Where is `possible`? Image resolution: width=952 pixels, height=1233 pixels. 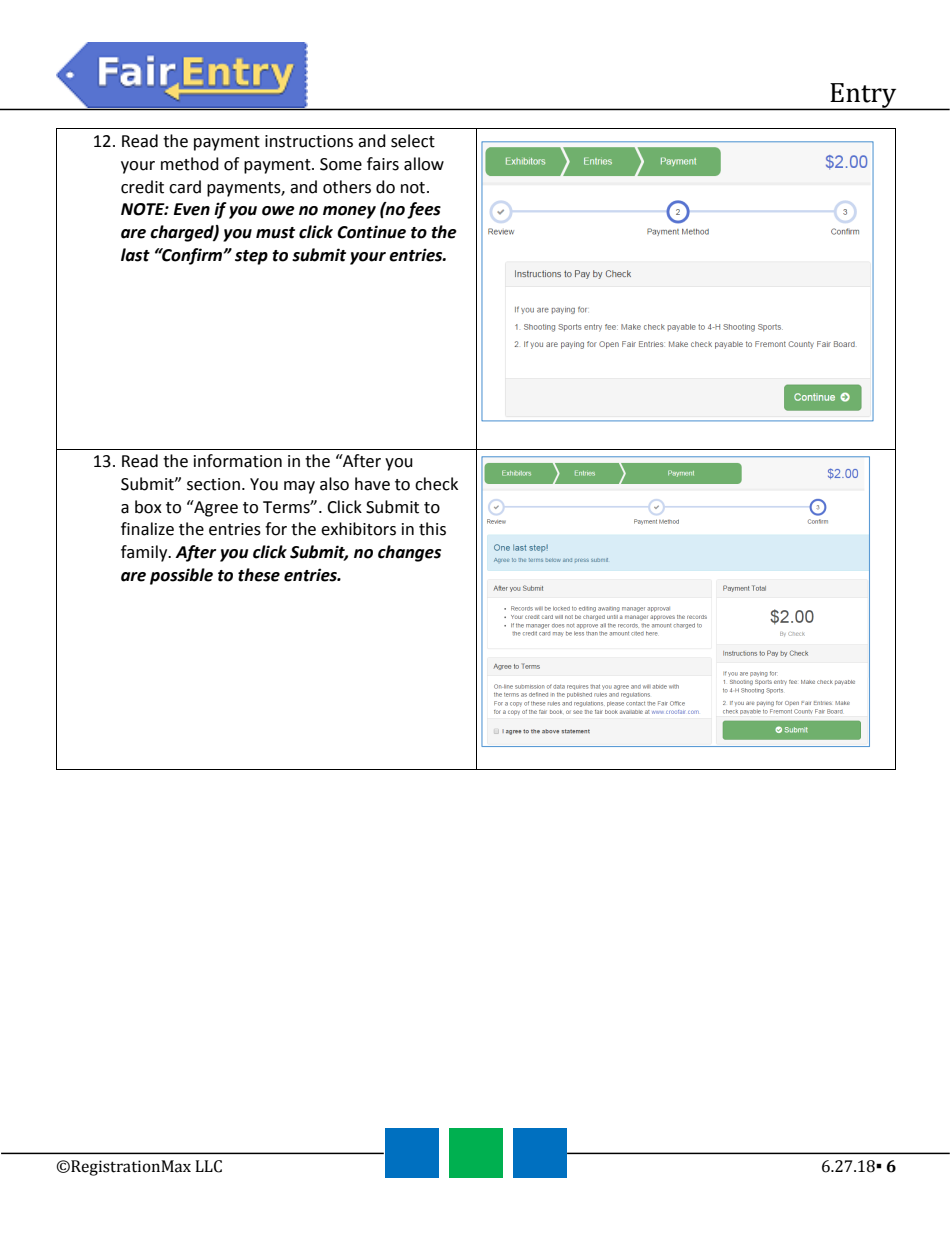
possible is located at coordinates (181, 576).
